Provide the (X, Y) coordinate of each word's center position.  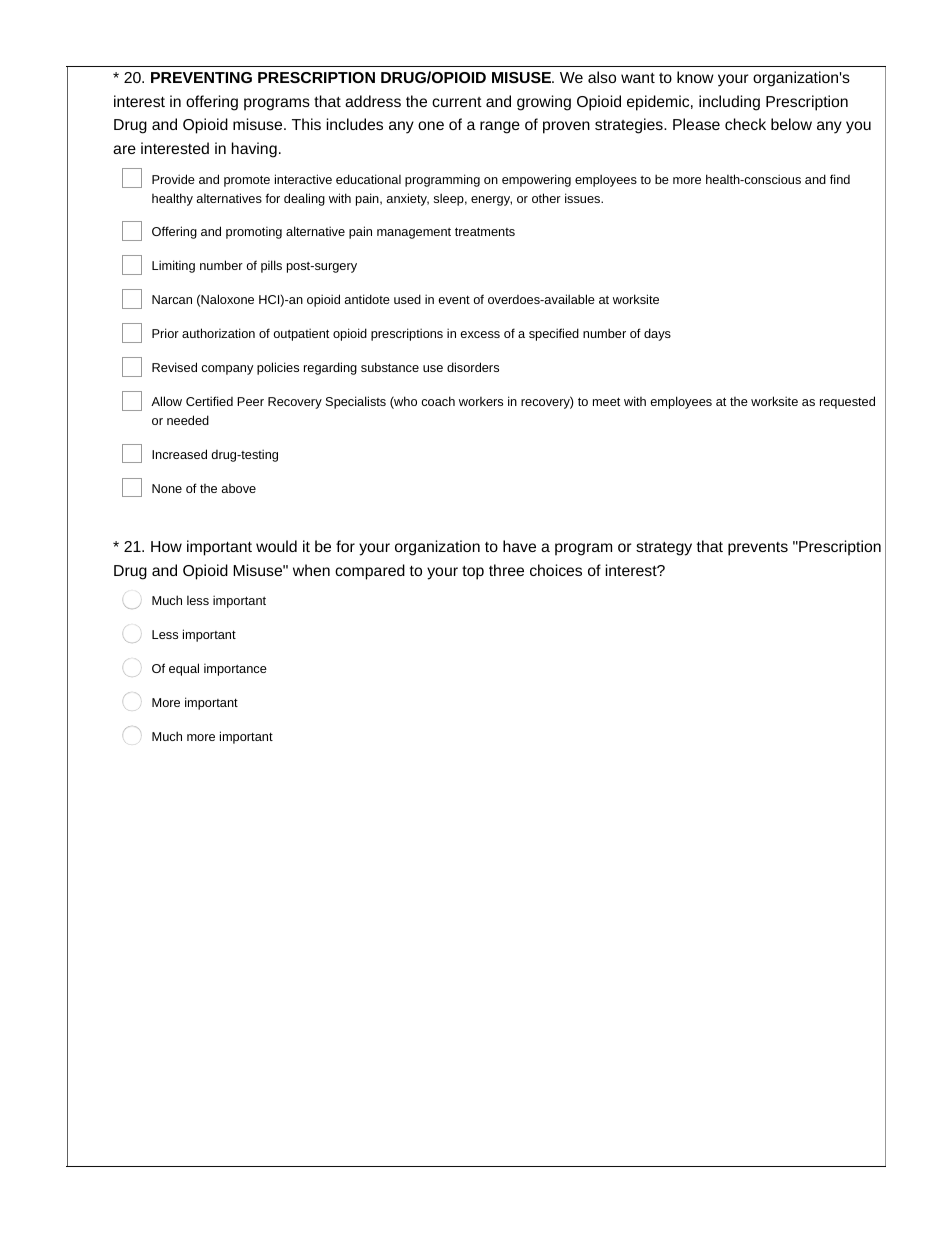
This (306, 124)
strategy (664, 548)
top (473, 572)
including (729, 103)
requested (847, 402)
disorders (473, 367)
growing (544, 103)
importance (235, 670)
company (227, 370)
